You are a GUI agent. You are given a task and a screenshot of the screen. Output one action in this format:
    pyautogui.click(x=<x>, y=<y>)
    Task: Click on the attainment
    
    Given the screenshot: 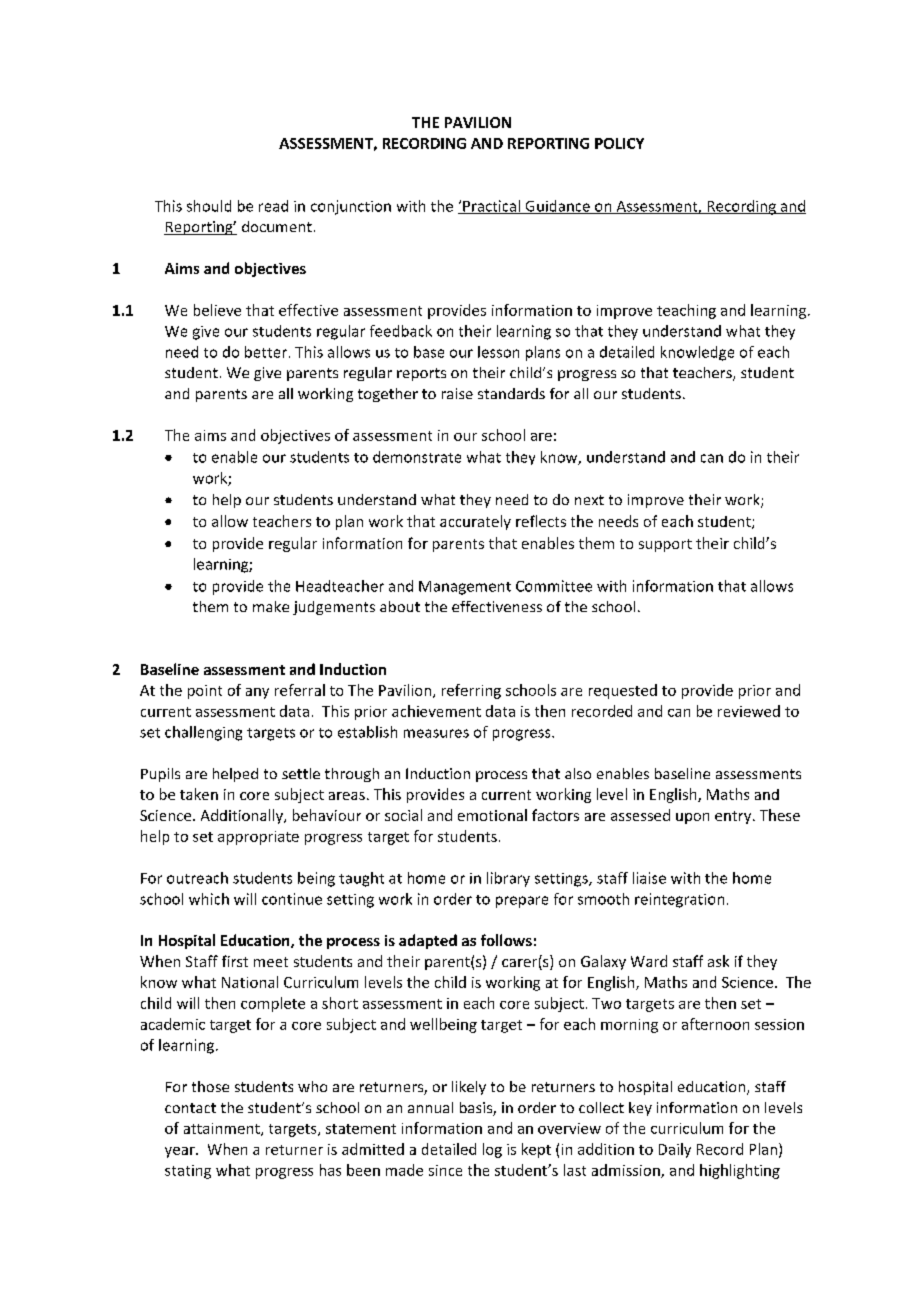 What is the action you would take?
    pyautogui.click(x=223, y=1129)
